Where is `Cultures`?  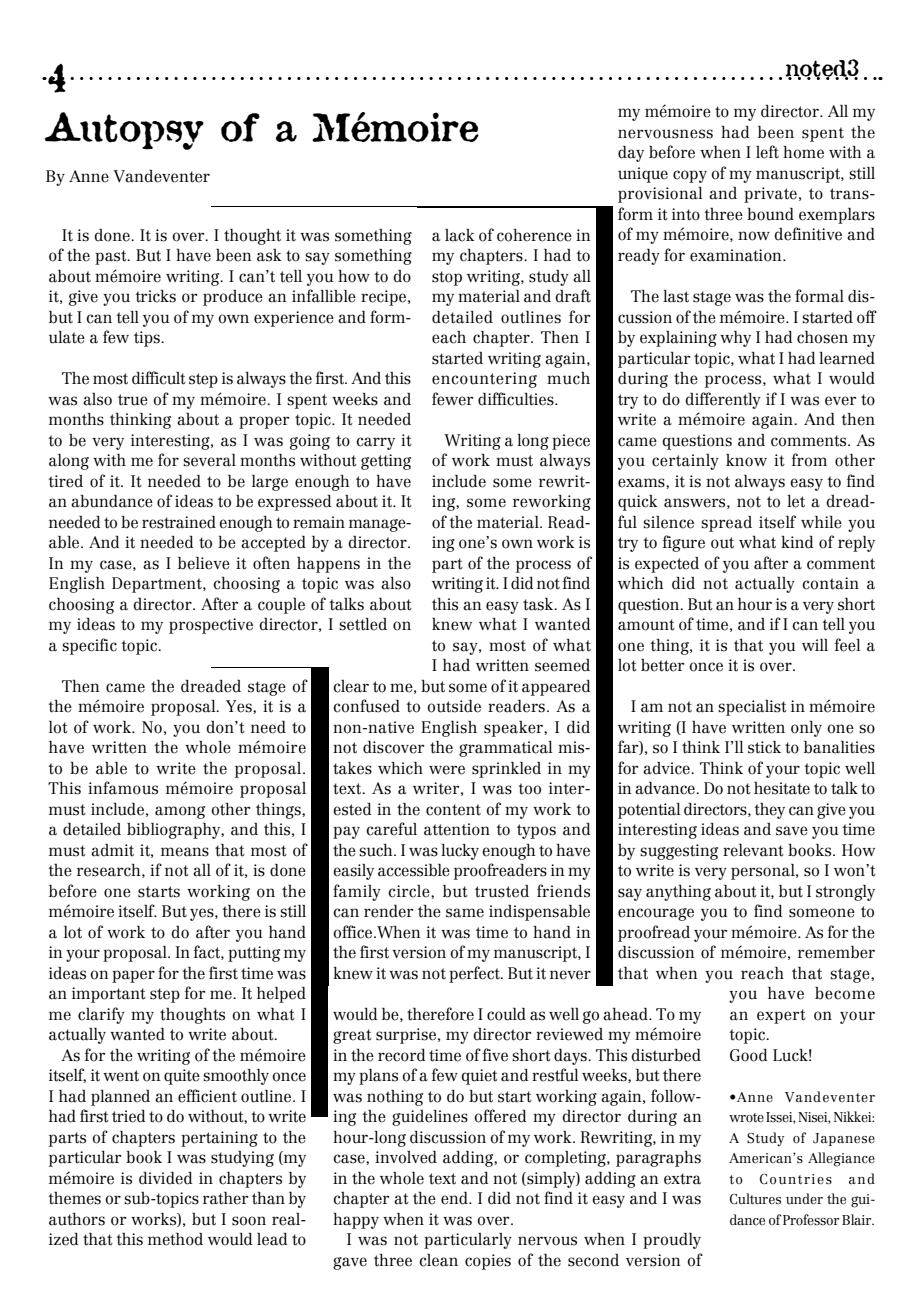 Cultures is located at coordinates (755, 1199).
